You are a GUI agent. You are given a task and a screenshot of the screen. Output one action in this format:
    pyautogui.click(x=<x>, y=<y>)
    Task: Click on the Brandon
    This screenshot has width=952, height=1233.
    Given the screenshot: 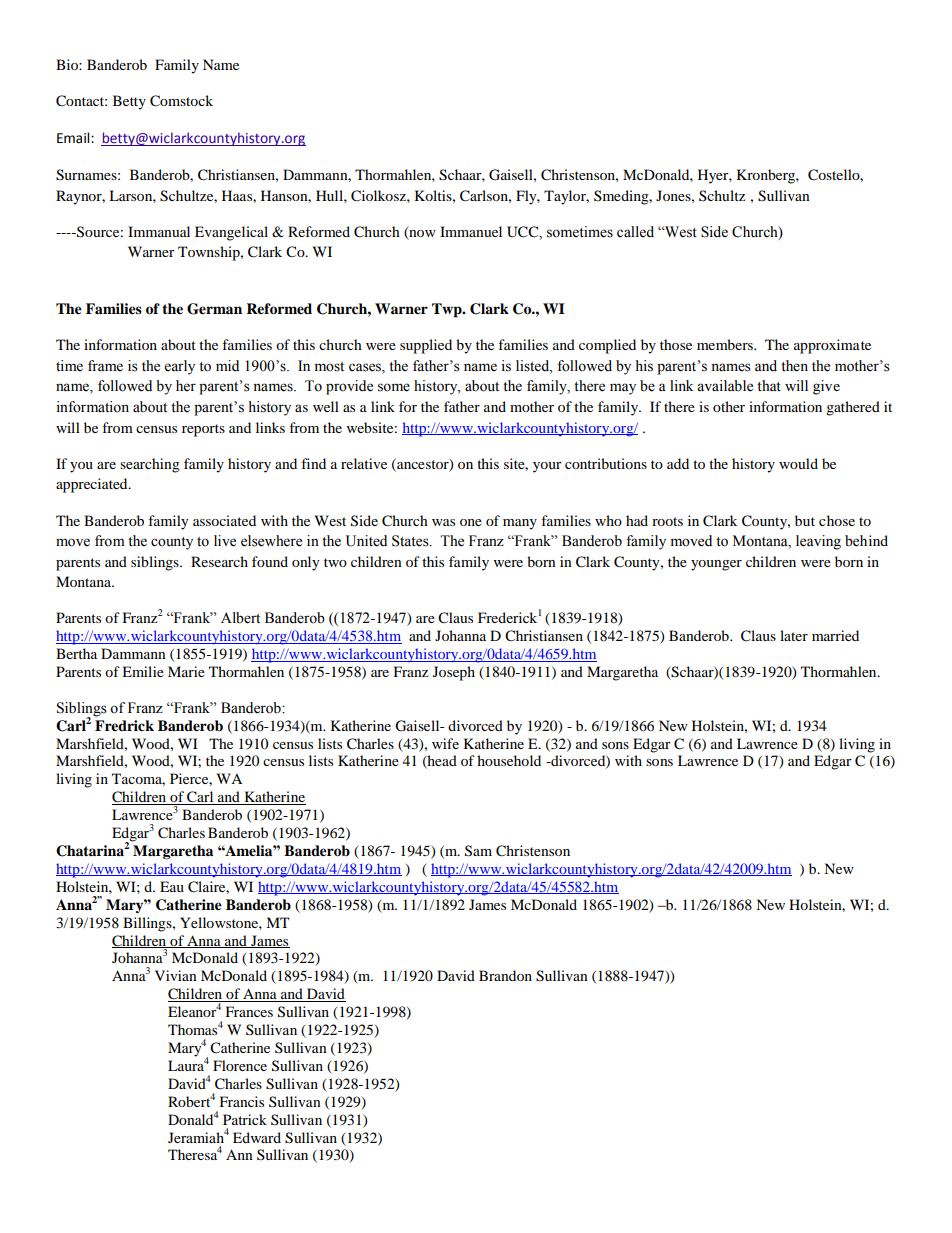 What is the action you would take?
    pyautogui.click(x=505, y=975)
